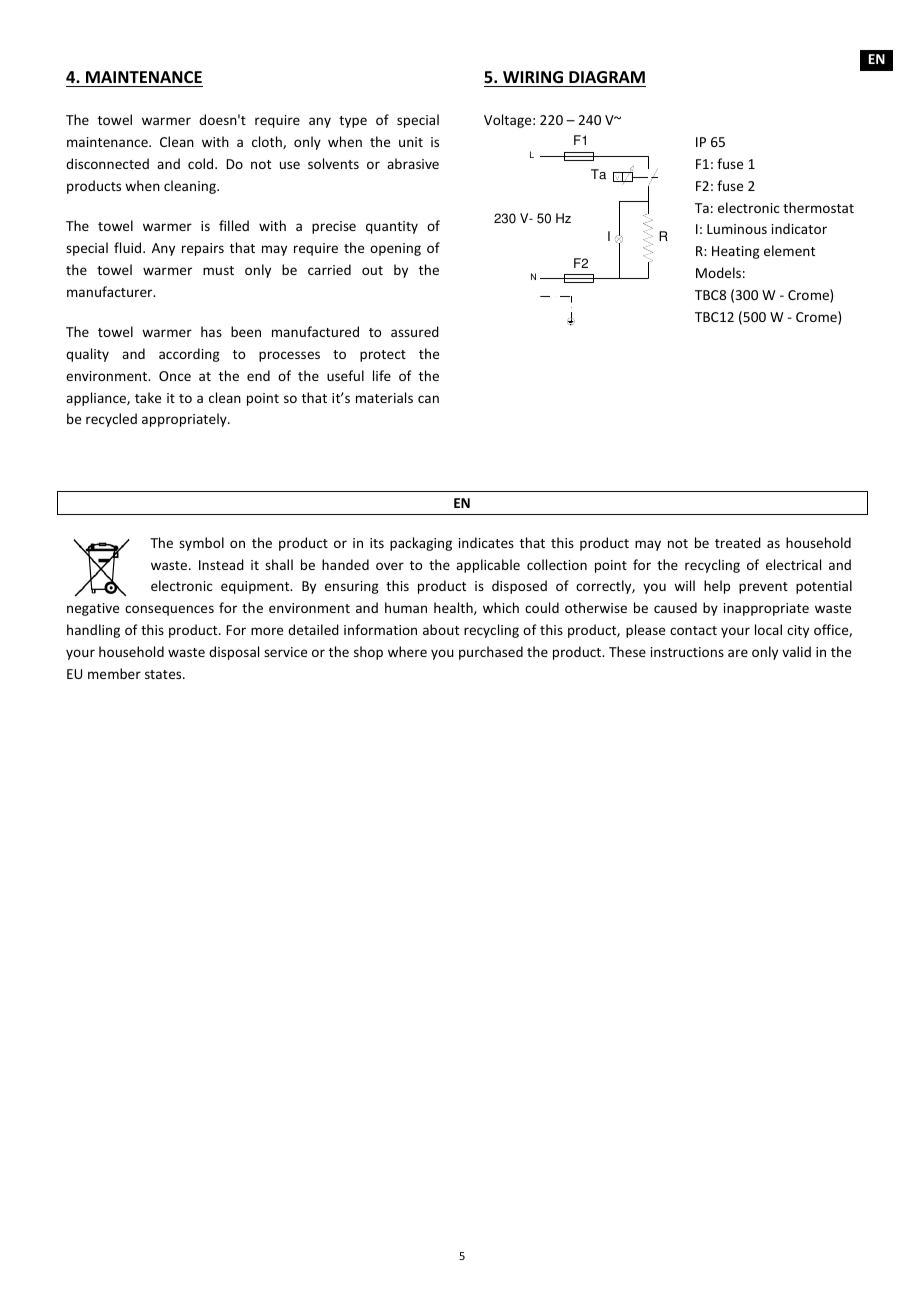  Describe the element at coordinates (268, 142) in the screenshot. I see `cloth` at that location.
